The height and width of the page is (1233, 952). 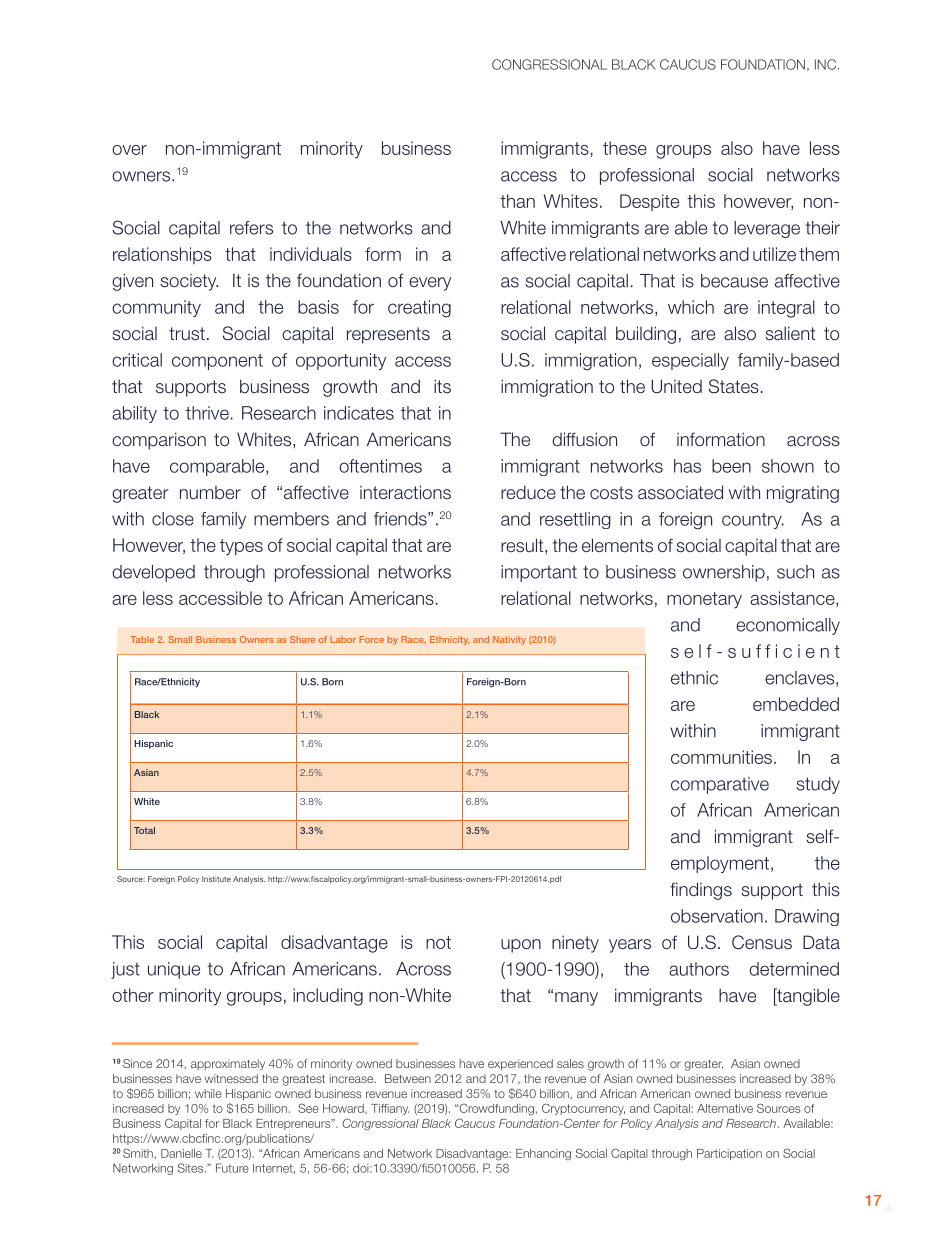 I want to click on economically, so click(x=788, y=626).
